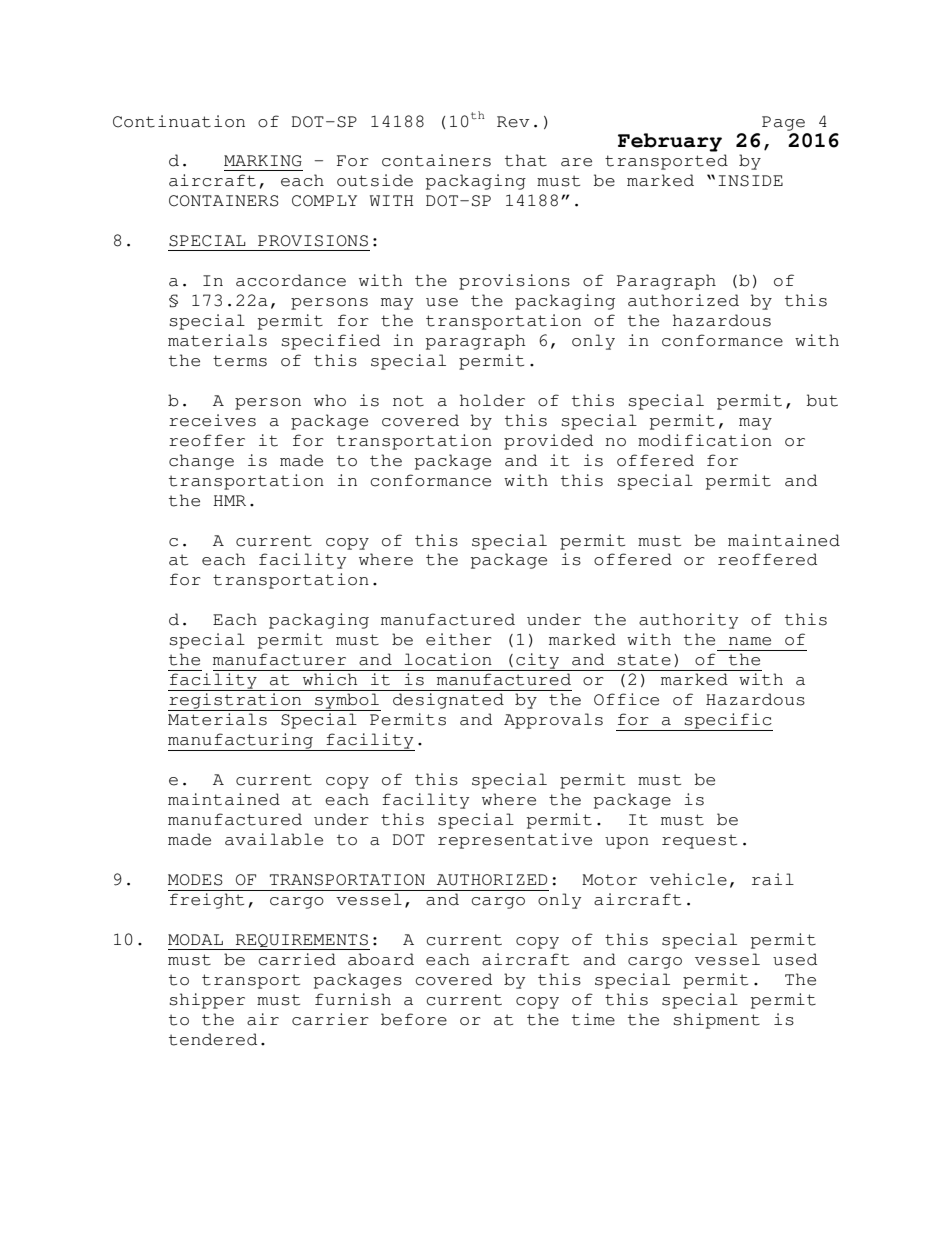  I want to click on shipper, so click(207, 1001).
